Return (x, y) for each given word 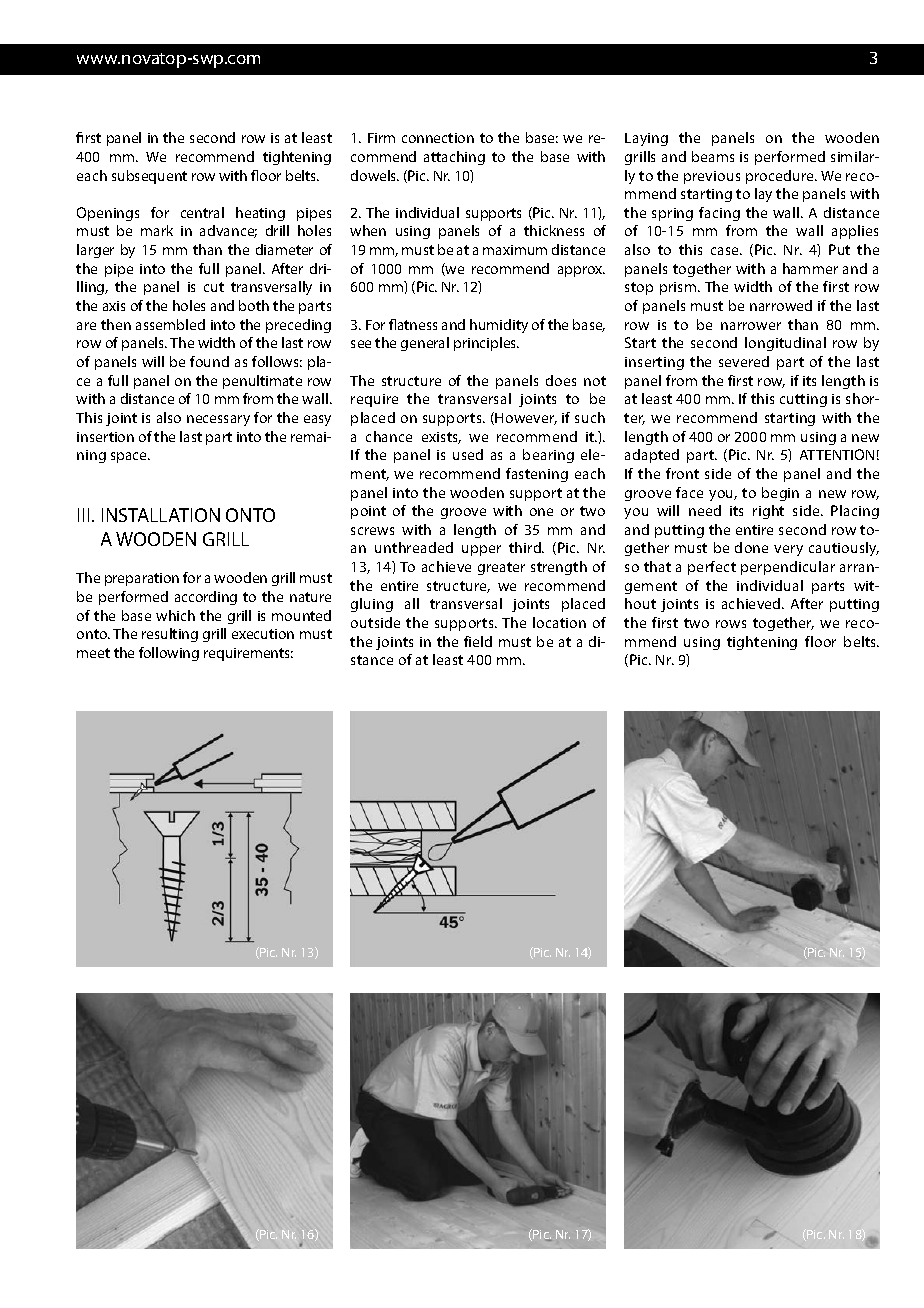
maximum (515, 250)
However (526, 419)
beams (713, 156)
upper (481, 550)
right (768, 512)
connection (438, 138)
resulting (170, 635)
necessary (218, 420)
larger (95, 251)
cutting (803, 400)
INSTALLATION (161, 515)
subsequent (149, 177)
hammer (810, 268)
